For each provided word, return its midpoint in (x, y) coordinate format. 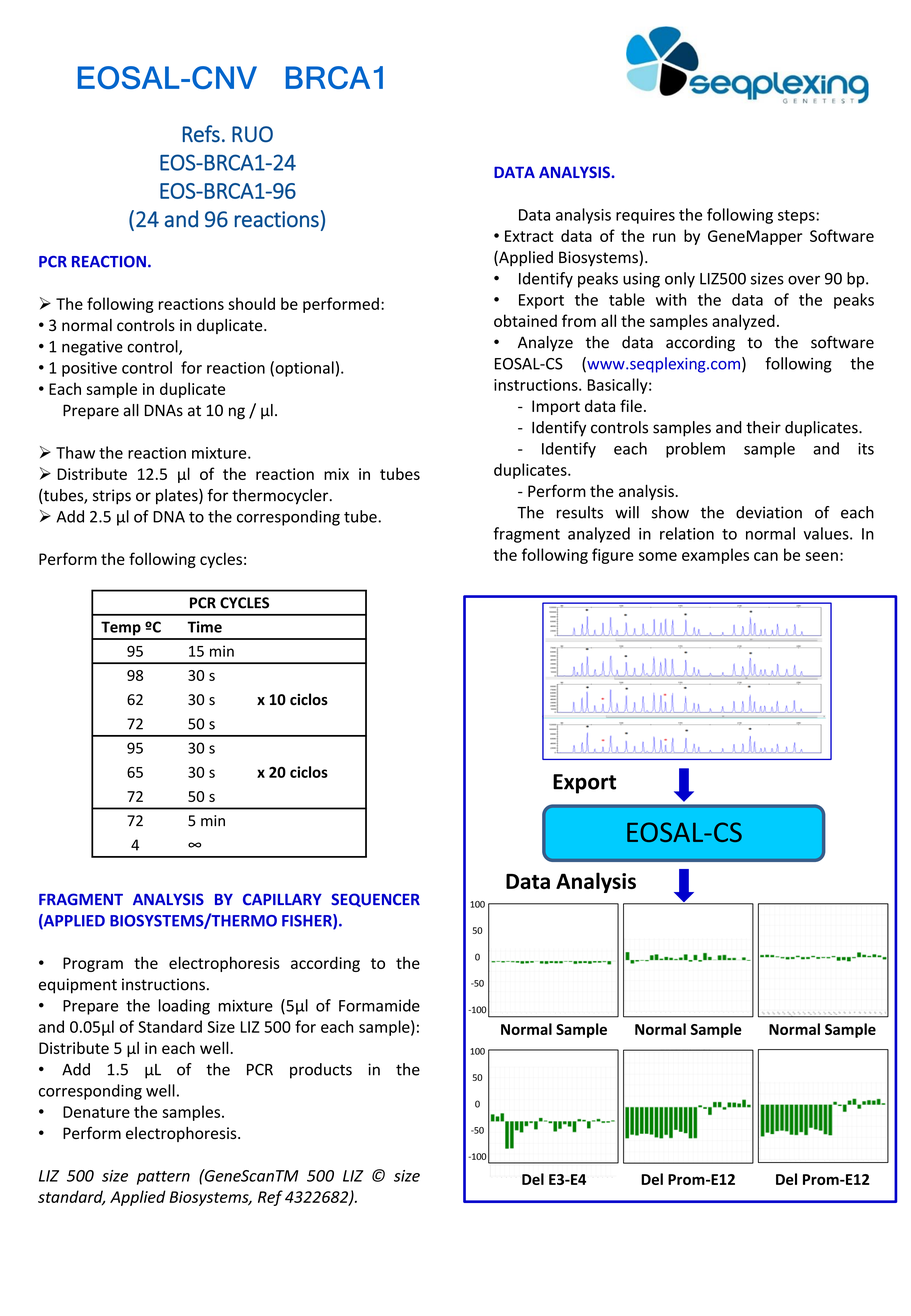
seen (821, 556)
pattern (163, 1178)
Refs (201, 134)
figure (613, 556)
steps (797, 217)
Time (204, 627)
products (321, 1071)
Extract (529, 236)
